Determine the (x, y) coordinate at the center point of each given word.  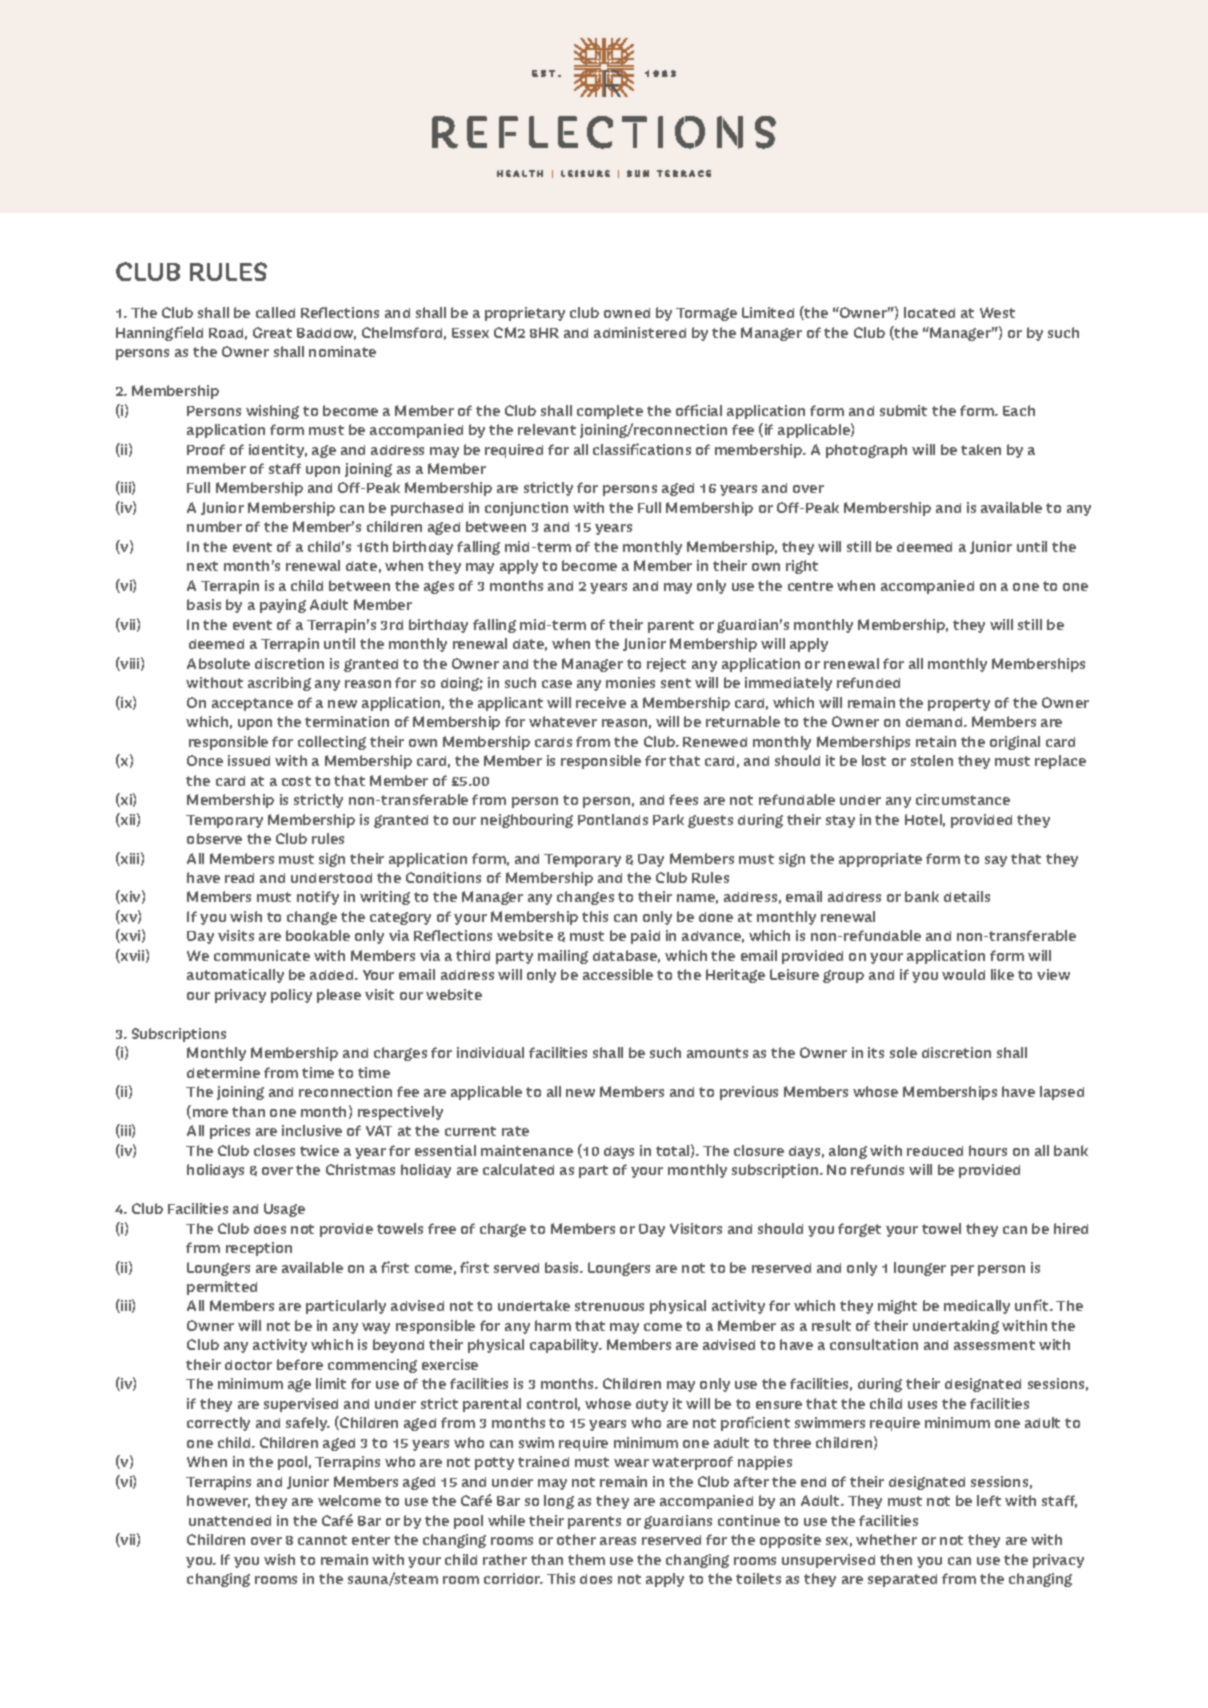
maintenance (527, 1150)
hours (988, 1150)
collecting (332, 743)
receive (601, 702)
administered (640, 332)
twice (319, 1150)
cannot (322, 1540)
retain (936, 741)
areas (618, 1541)
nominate (342, 351)
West (997, 312)
